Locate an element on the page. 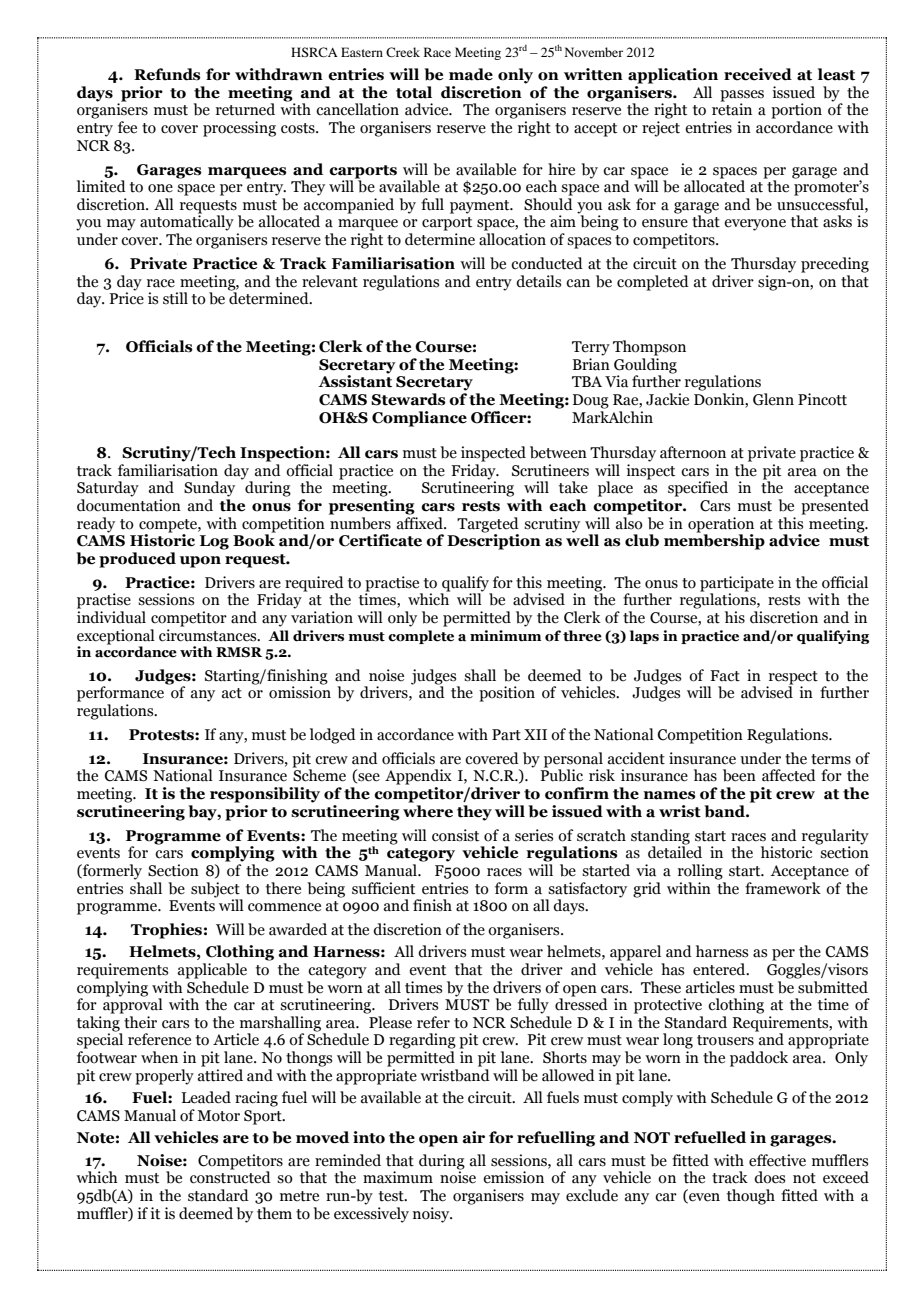 The image size is (924, 1308). Compliance is located at coordinates (419, 419).
